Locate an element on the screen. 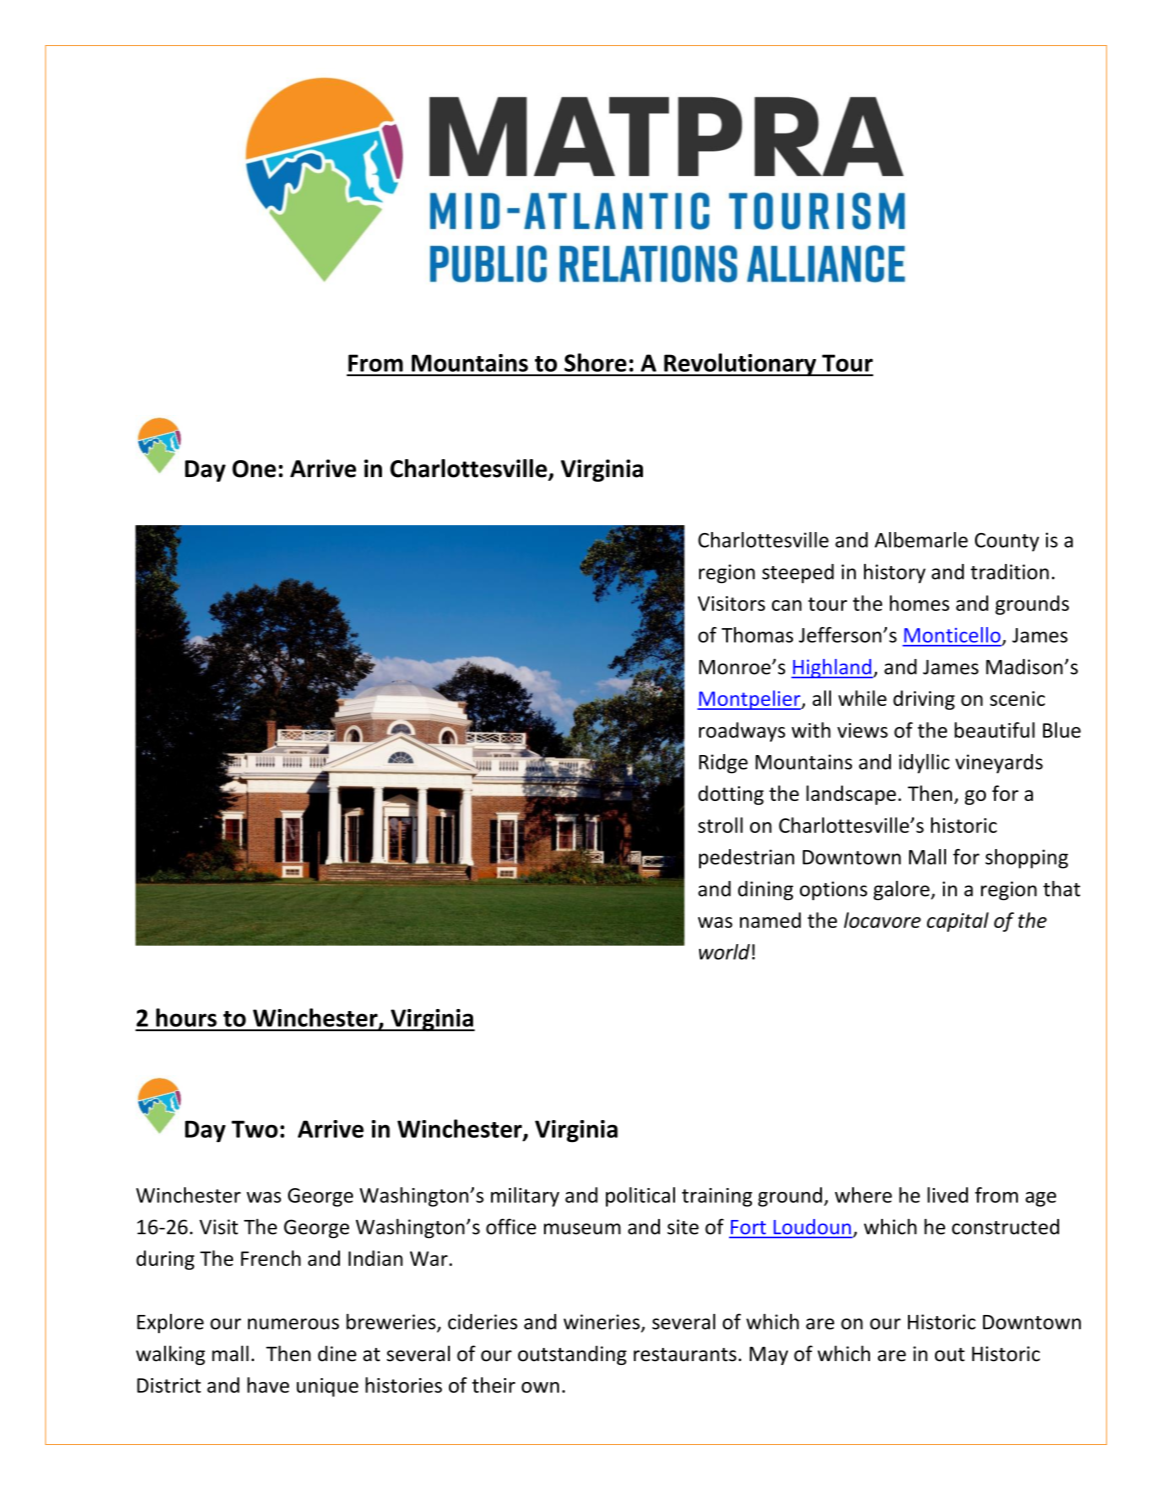  galore is located at coordinates (902, 891).
